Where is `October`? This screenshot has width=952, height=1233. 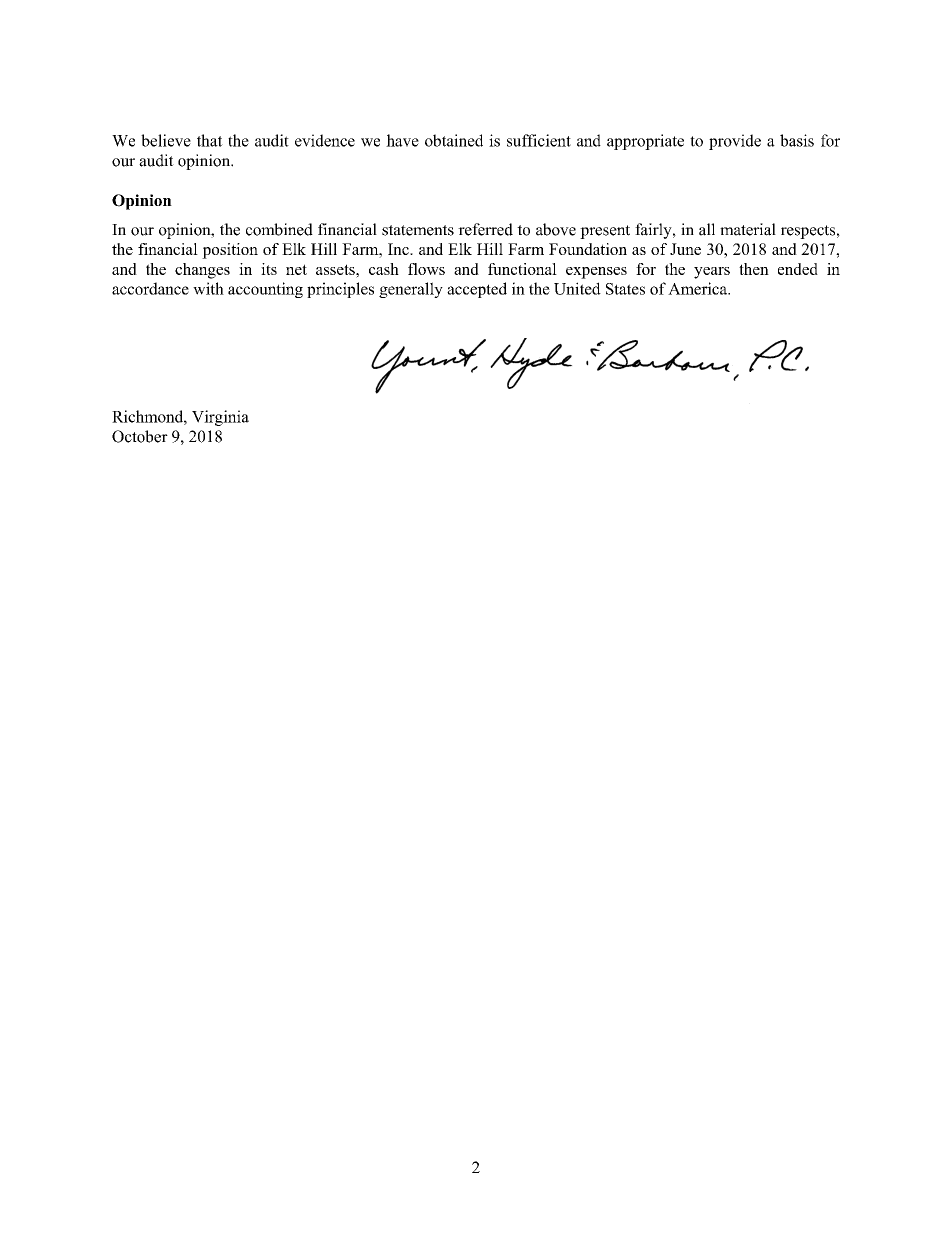 October is located at coordinates (140, 436).
